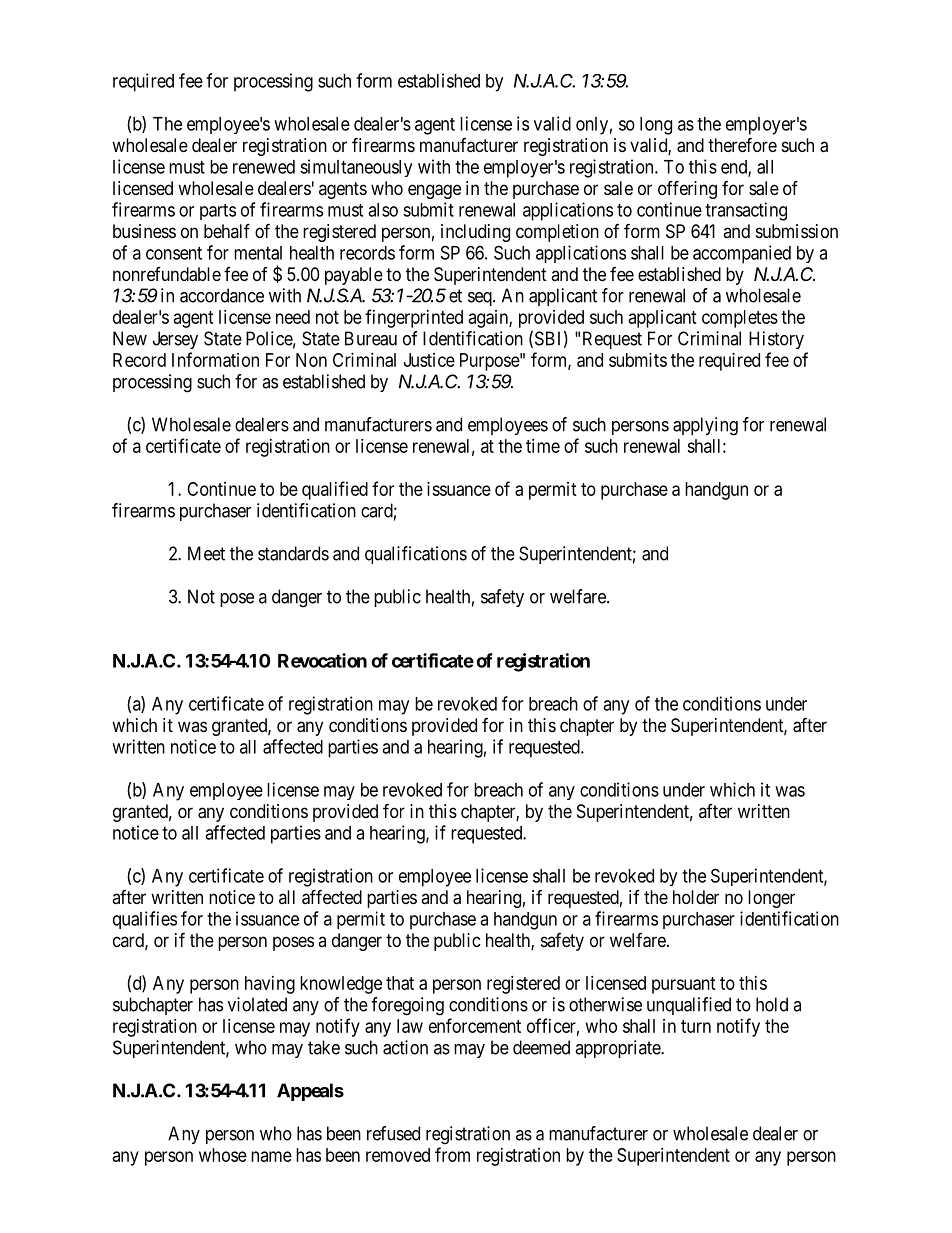  Describe the element at coordinates (264, 167) in the screenshot. I see `renewed` at that location.
